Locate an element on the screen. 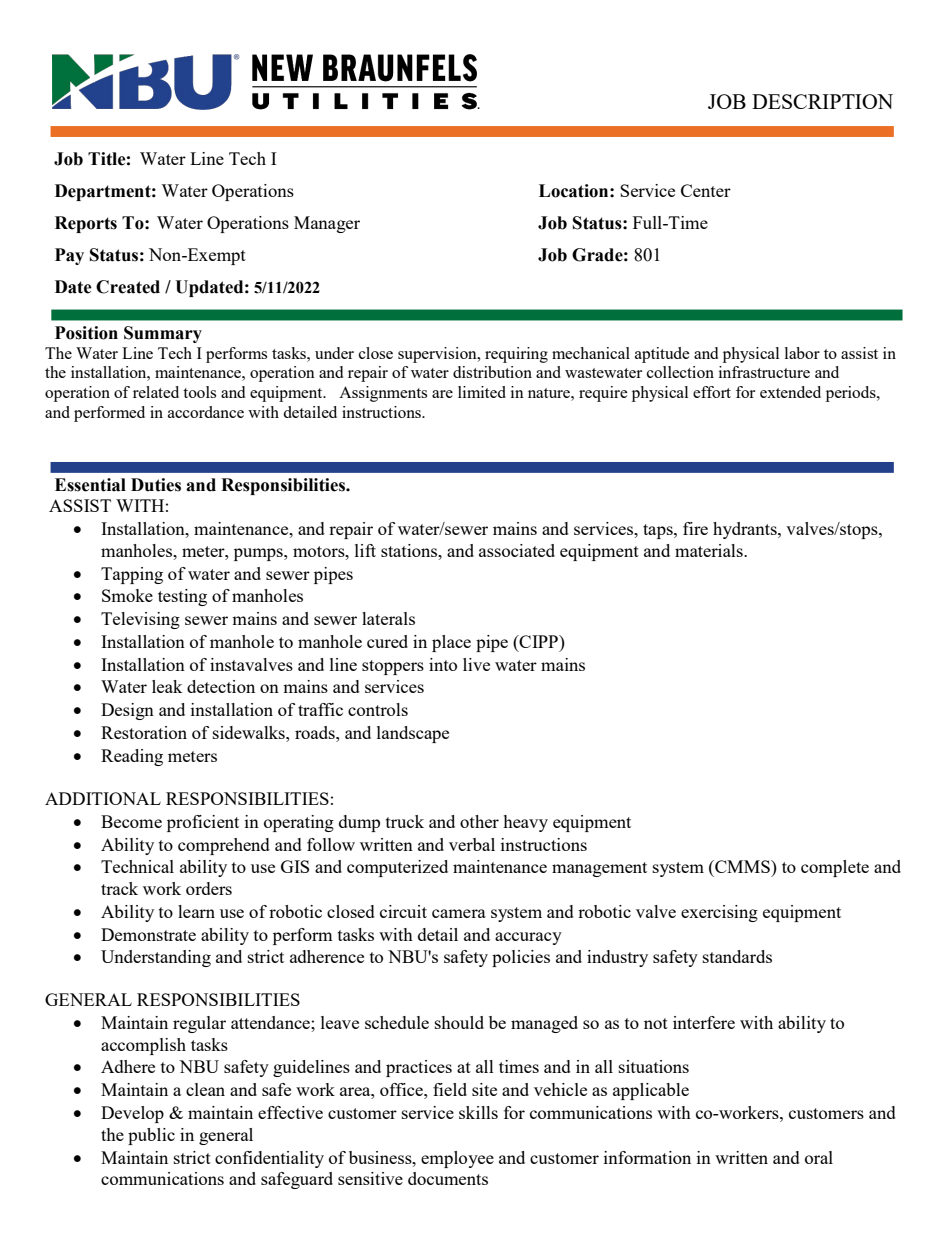  public is located at coordinates (151, 1136).
